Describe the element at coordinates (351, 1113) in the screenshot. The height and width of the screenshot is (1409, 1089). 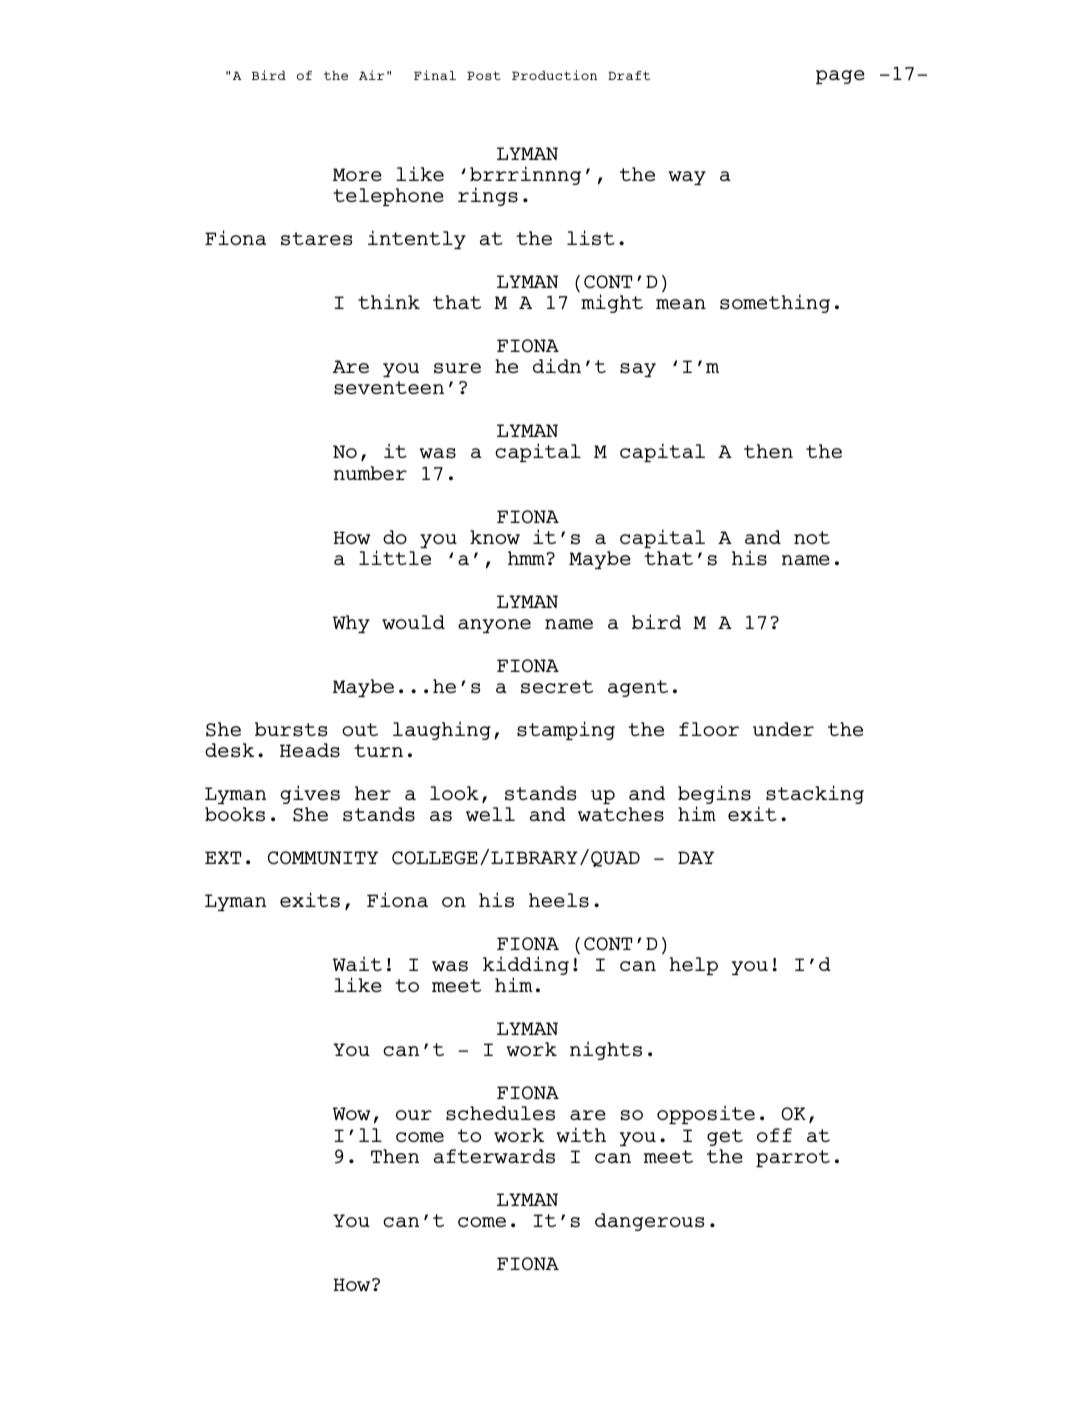
I see `Wow` at that location.
